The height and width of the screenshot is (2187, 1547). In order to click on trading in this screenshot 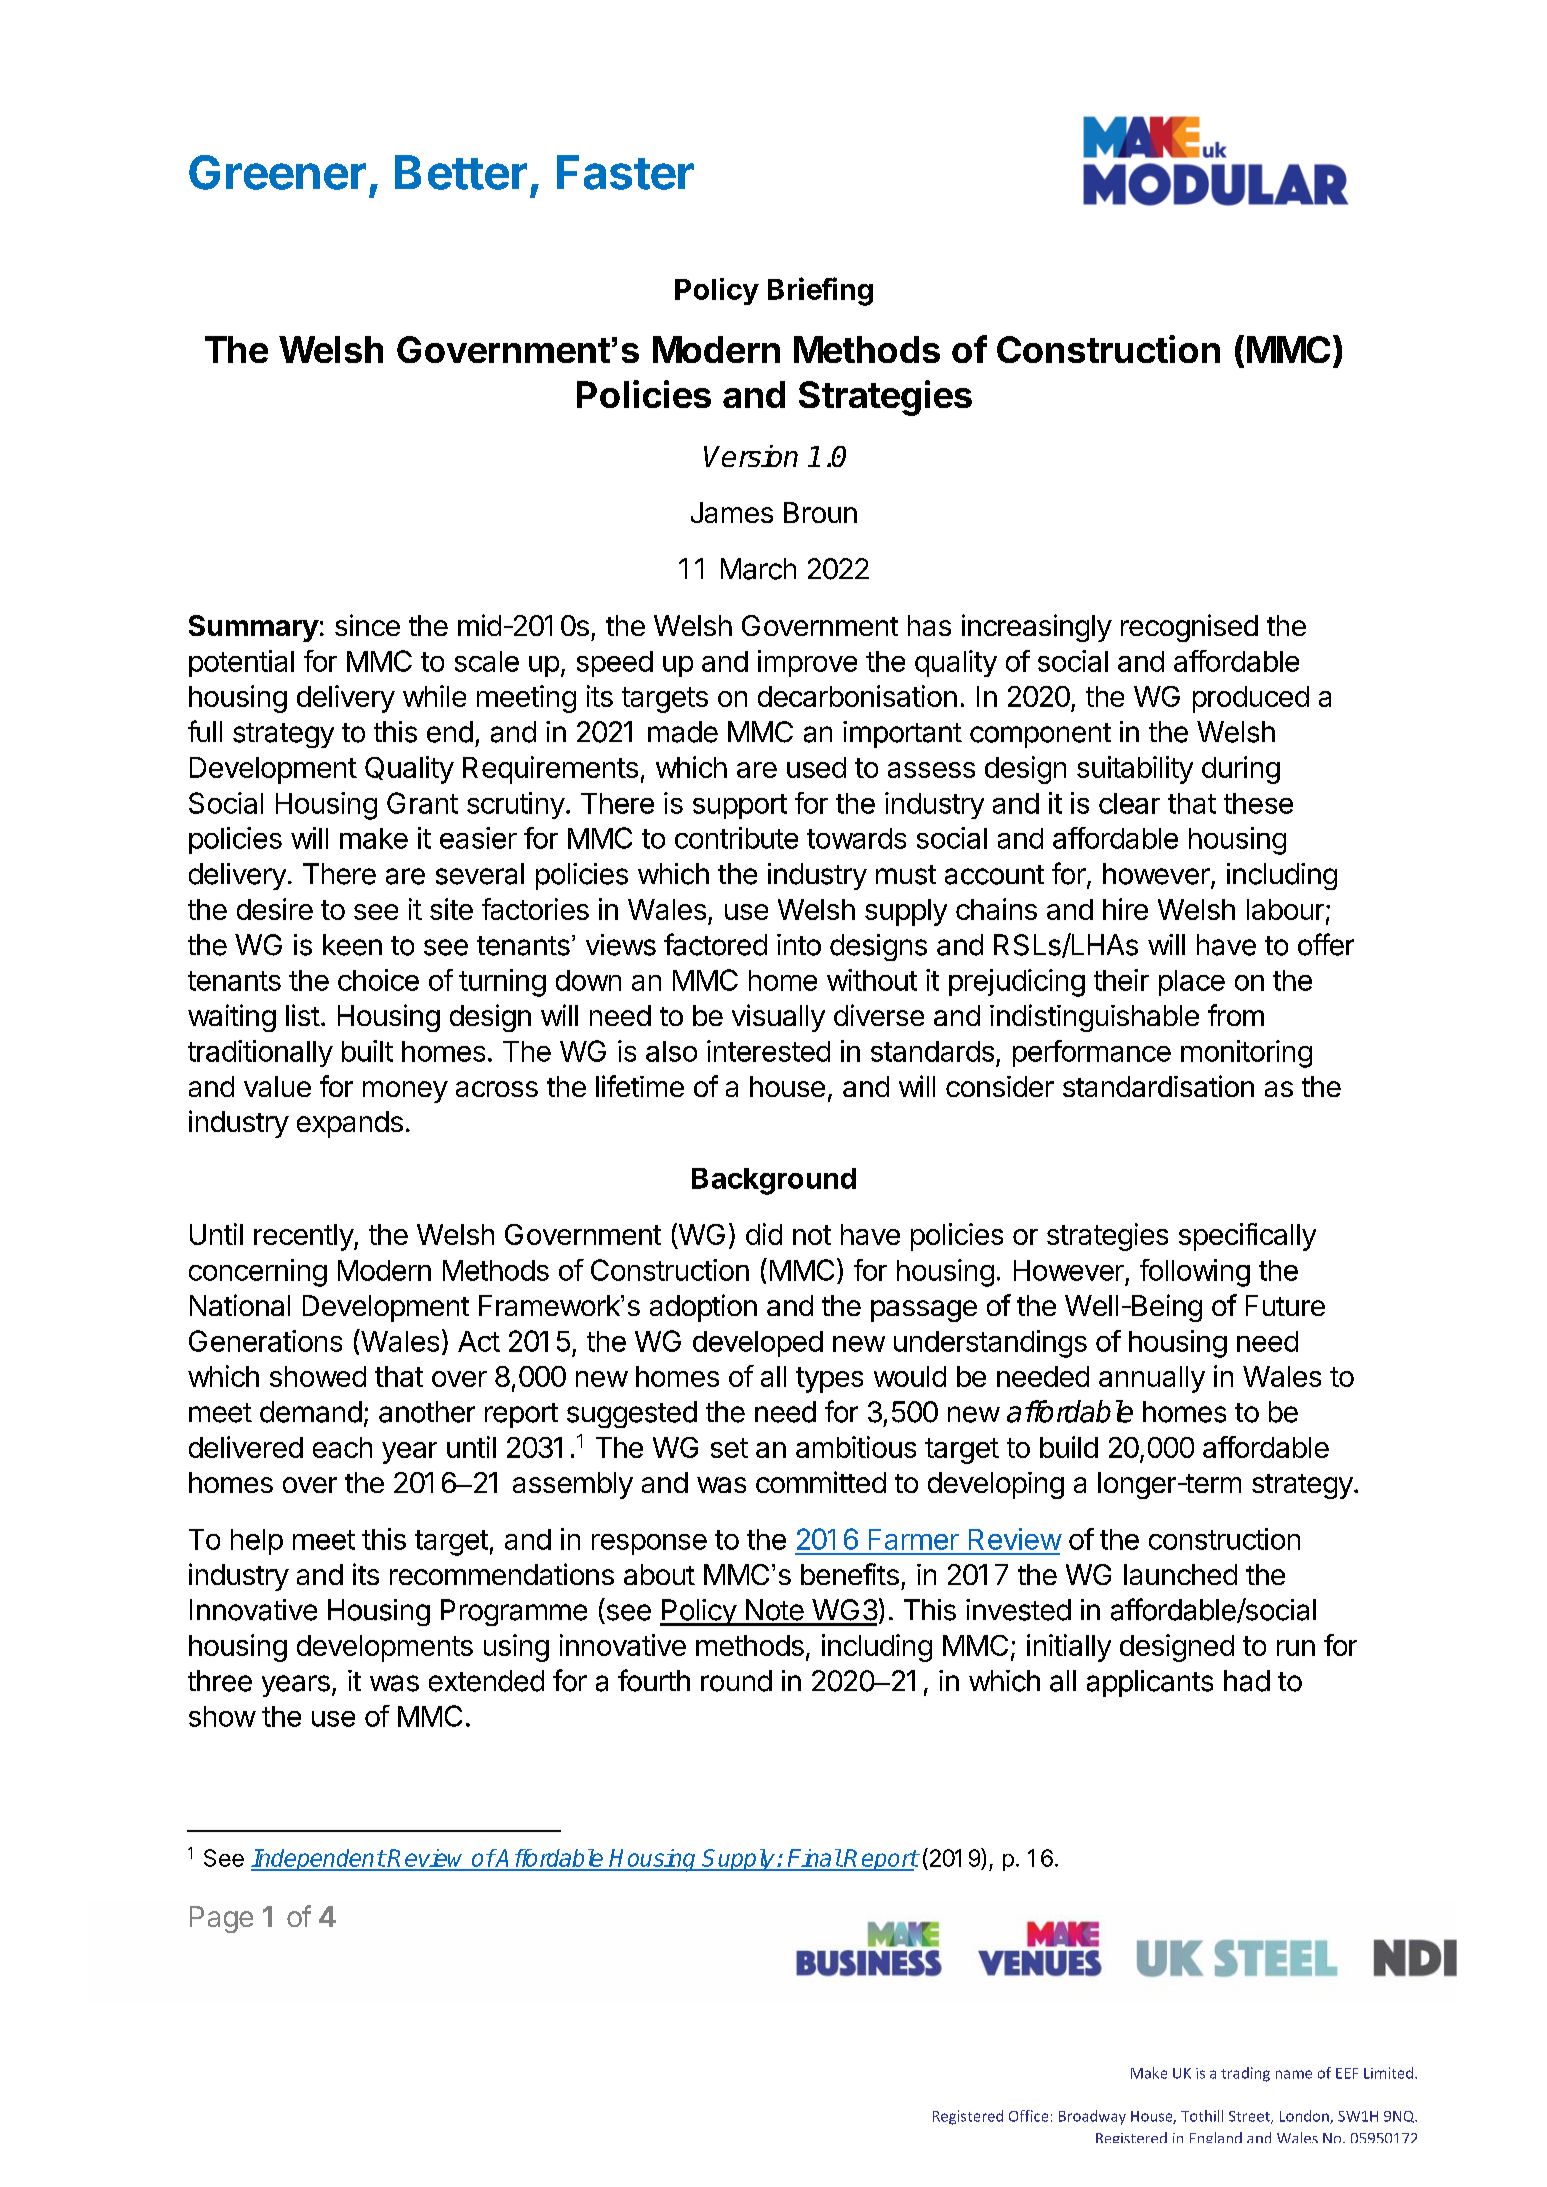, I will do `click(1245, 2074)`.
